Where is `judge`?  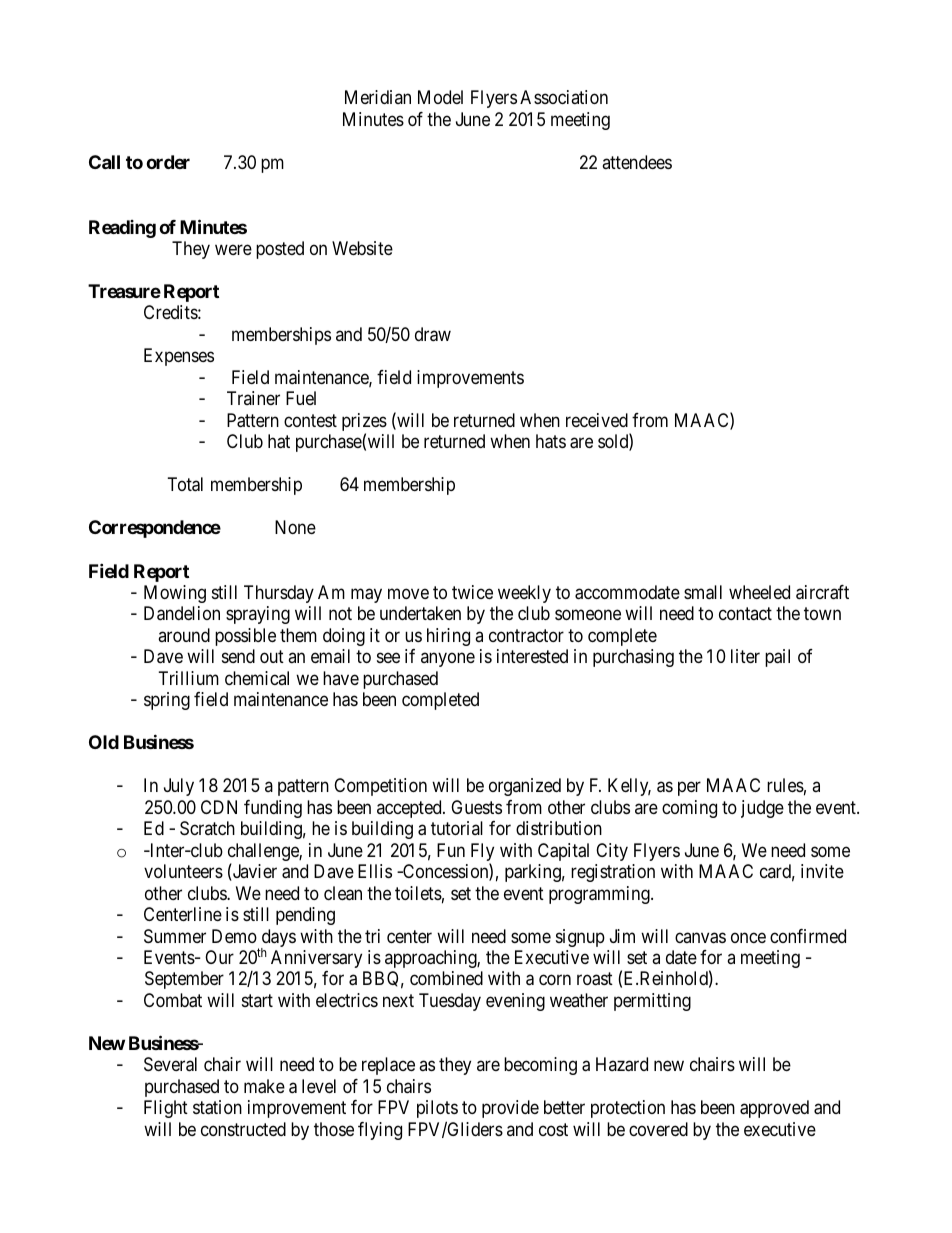
judge is located at coordinates (762, 809).
